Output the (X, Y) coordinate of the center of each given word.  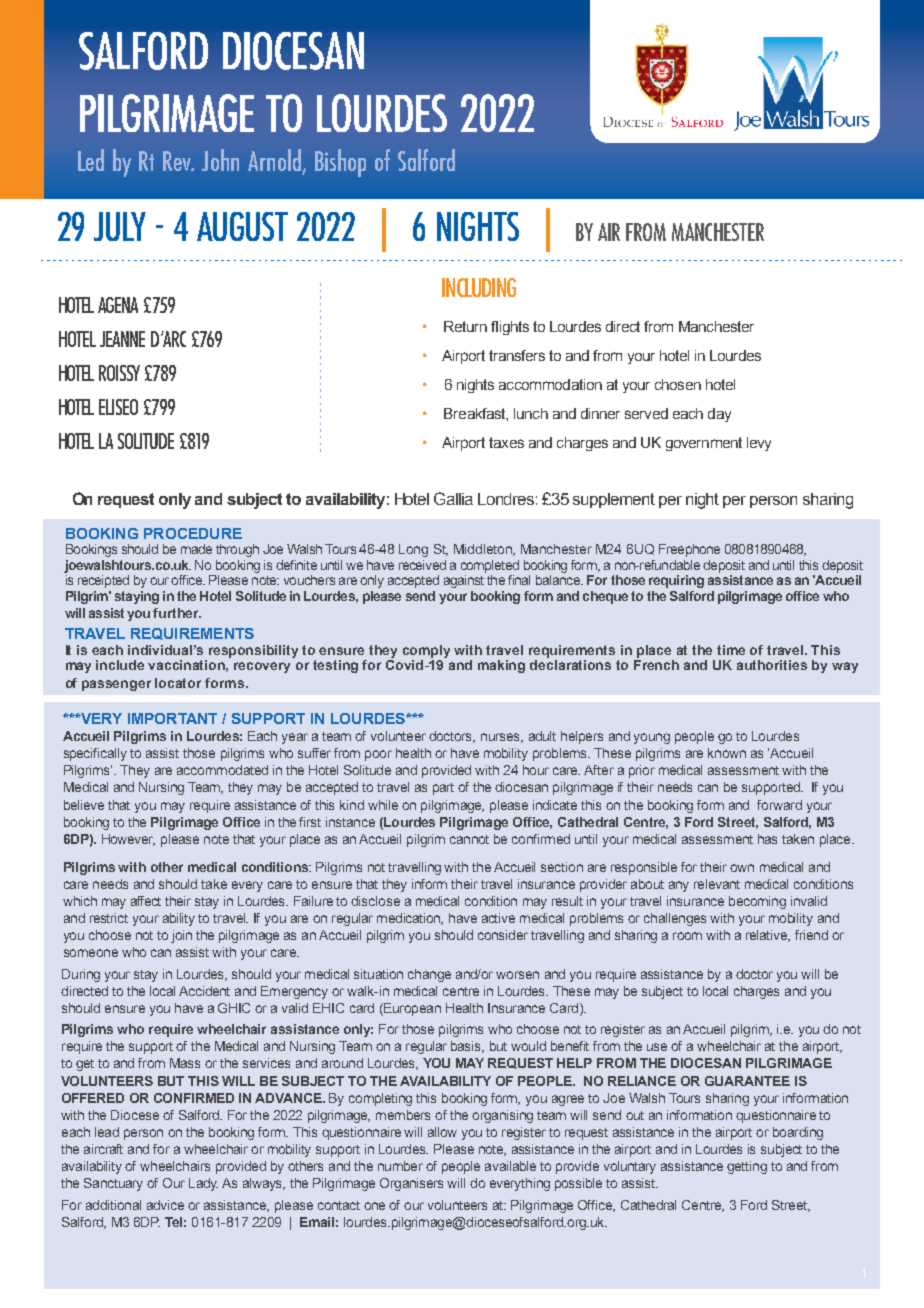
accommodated (222, 770)
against (464, 581)
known (727, 753)
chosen (678, 384)
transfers (517, 355)
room (687, 936)
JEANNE (122, 339)
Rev (178, 161)
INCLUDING (479, 287)
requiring (676, 581)
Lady (203, 1184)
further (177, 613)
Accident (204, 991)
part (443, 789)
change (429, 975)
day (719, 415)
